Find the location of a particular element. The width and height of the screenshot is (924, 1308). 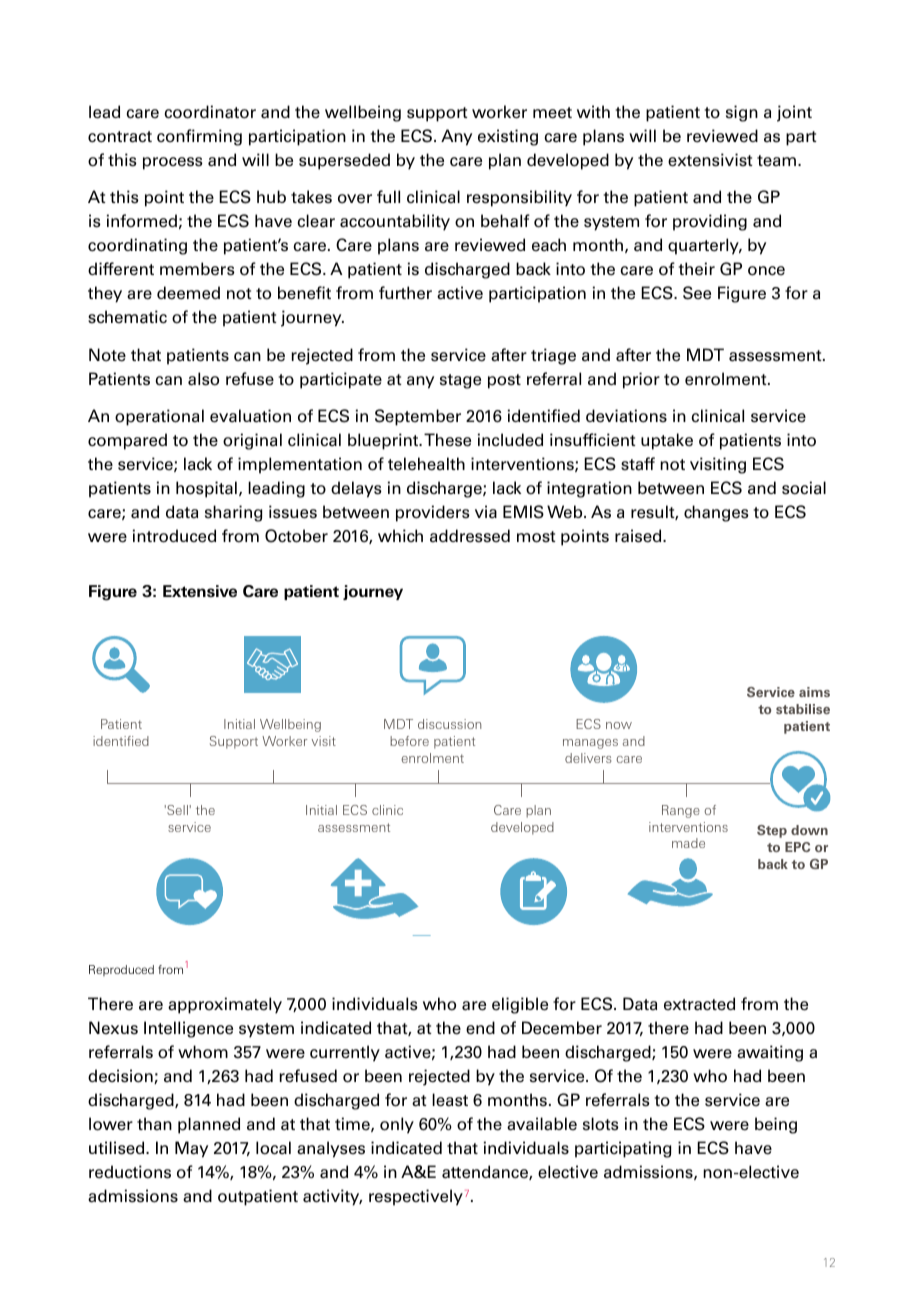

changes is located at coordinates (716, 513).
